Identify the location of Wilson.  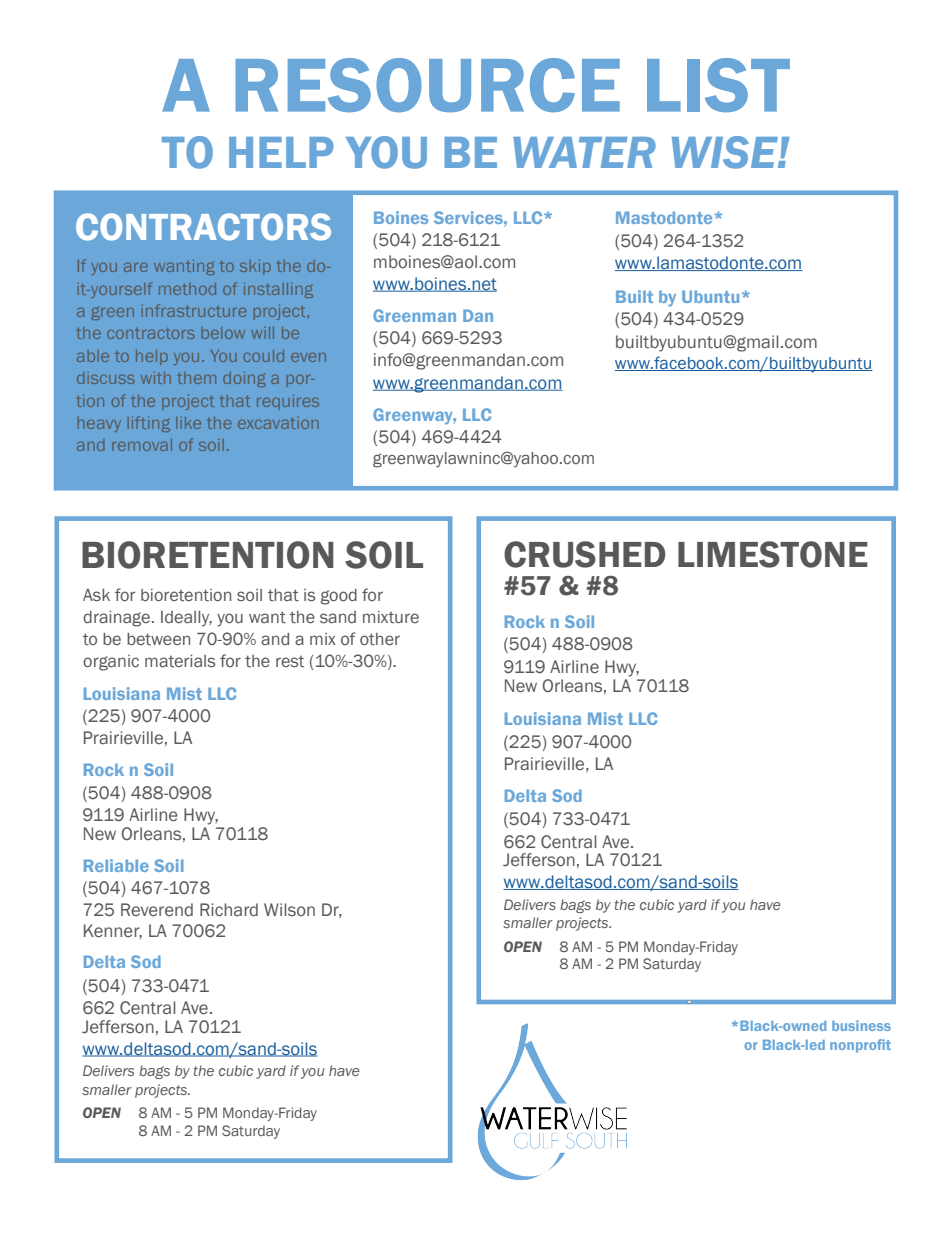
(289, 910).
